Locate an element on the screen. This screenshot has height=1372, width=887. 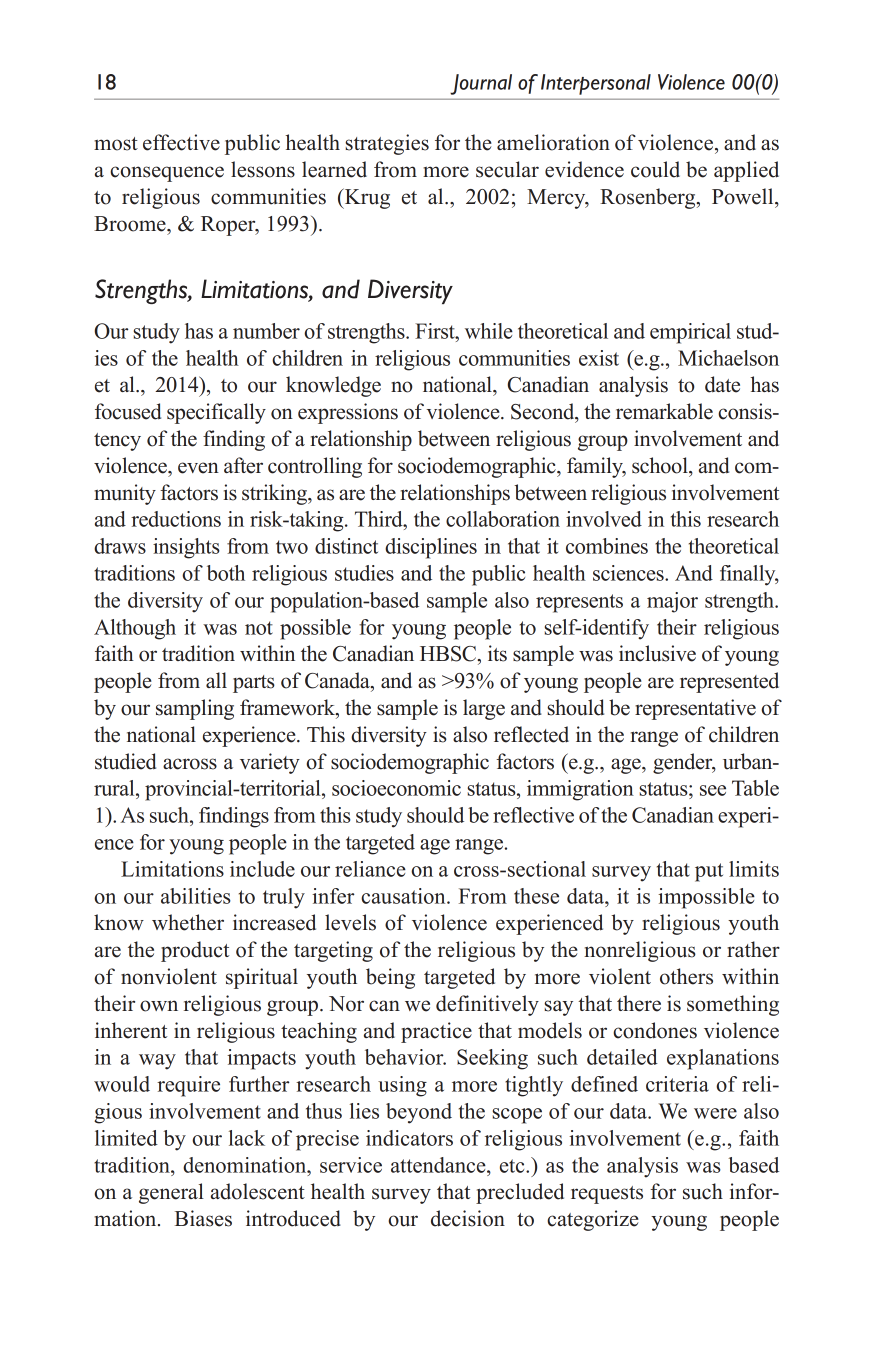
even is located at coordinates (198, 468).
